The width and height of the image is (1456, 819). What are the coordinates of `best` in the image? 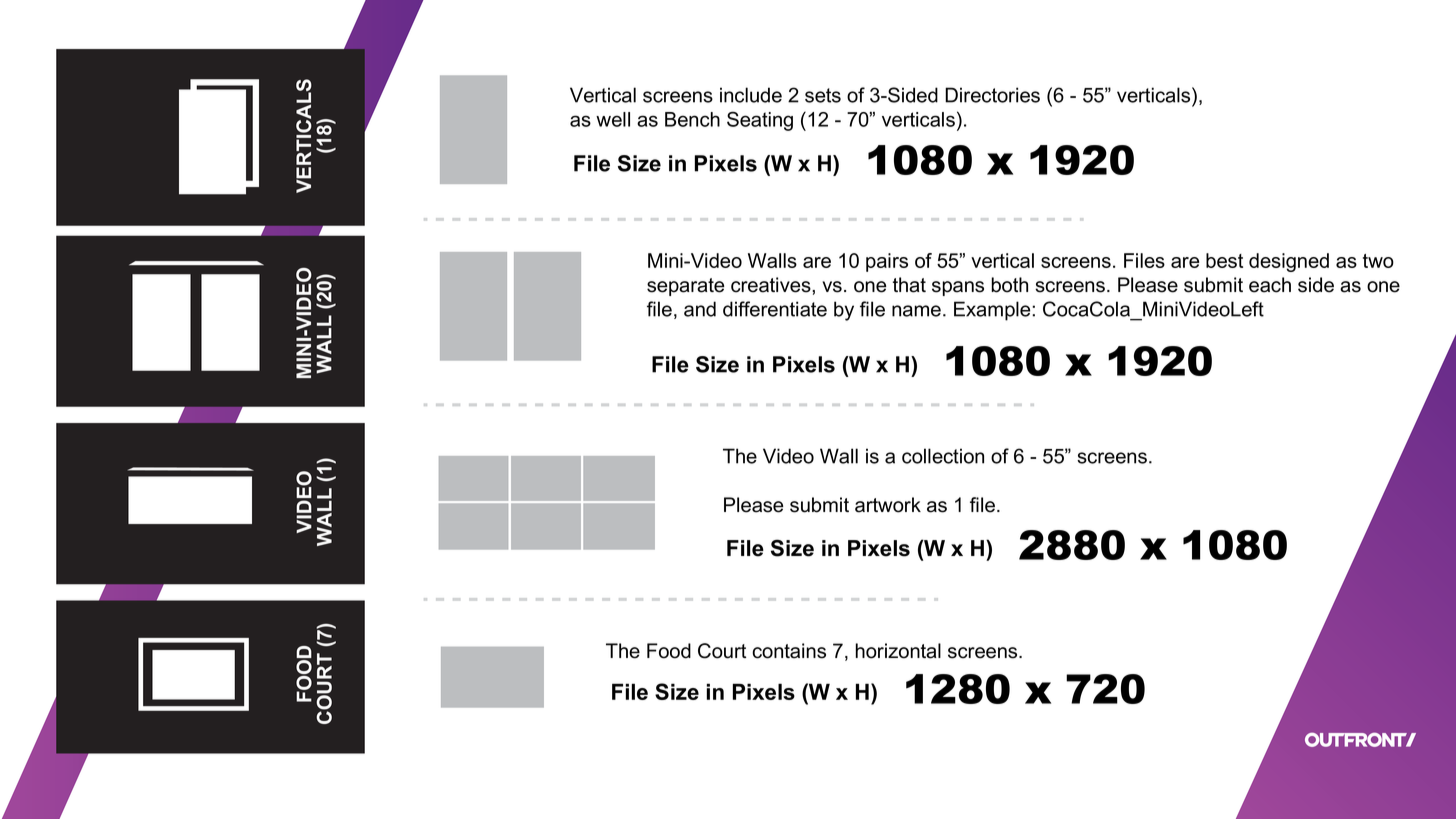 It's located at (1224, 260).
